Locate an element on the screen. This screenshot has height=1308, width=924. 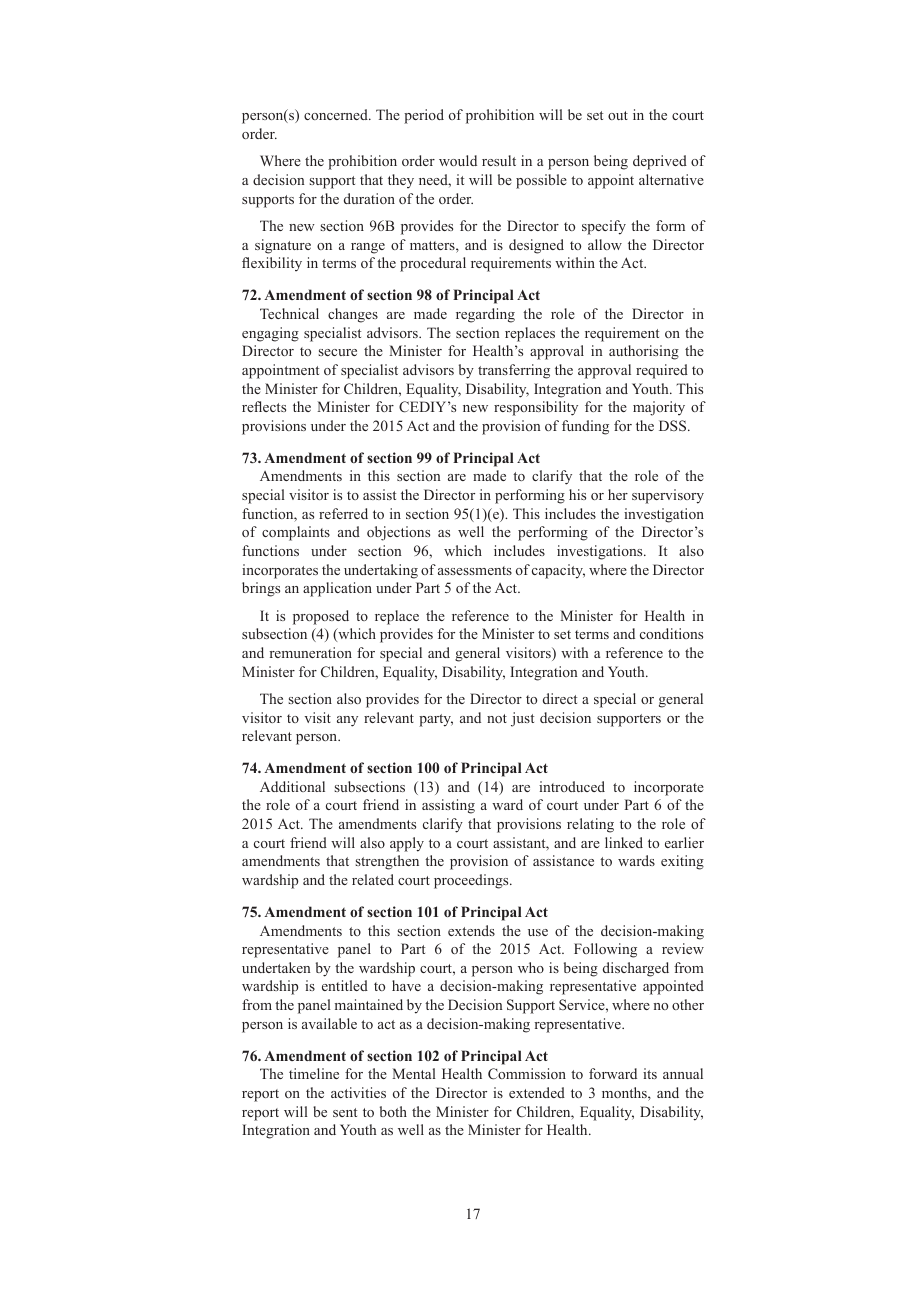
responsibility is located at coordinates (536, 408).
